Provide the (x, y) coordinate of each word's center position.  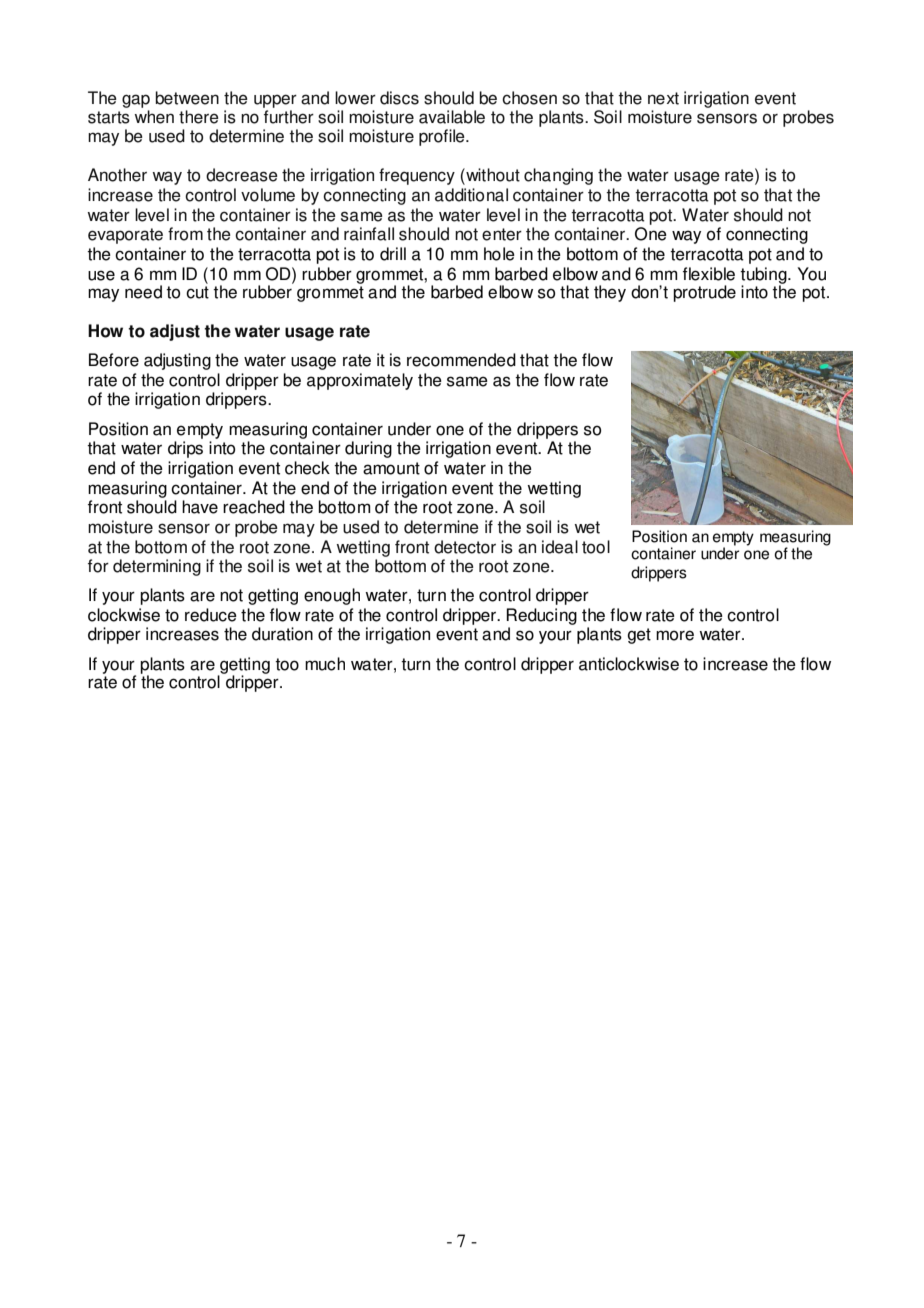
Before (114, 360)
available (452, 117)
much (325, 664)
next (663, 98)
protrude (704, 293)
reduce (211, 615)
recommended (461, 360)
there (199, 117)
